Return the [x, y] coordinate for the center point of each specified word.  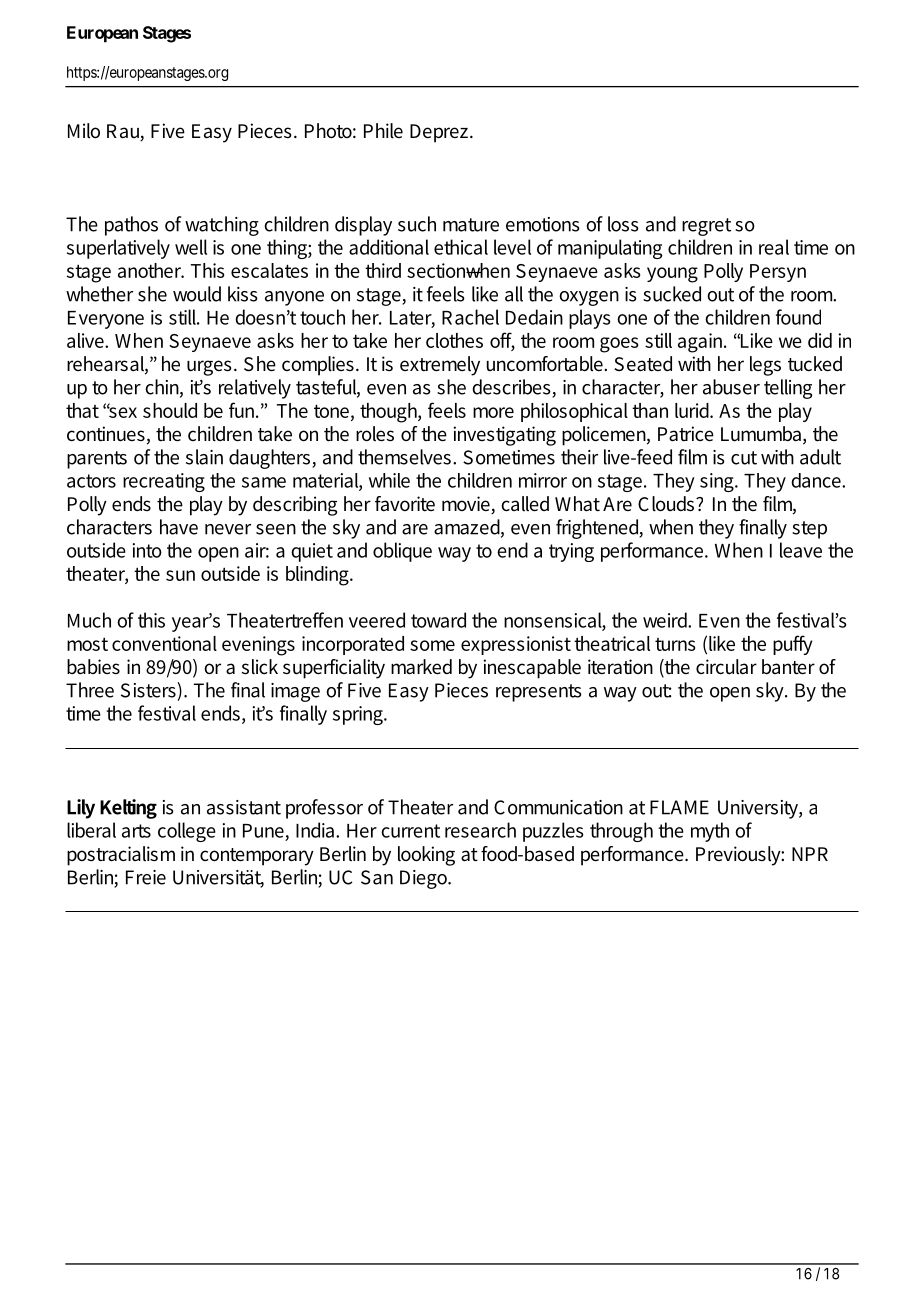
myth [710, 832]
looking [426, 856]
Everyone [106, 320]
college [187, 832]
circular [726, 667]
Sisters [149, 690]
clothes [454, 340]
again [700, 343]
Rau [124, 132]
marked [421, 667]
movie [467, 505]
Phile [383, 131]
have [179, 527]
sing [718, 482]
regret [706, 227]
